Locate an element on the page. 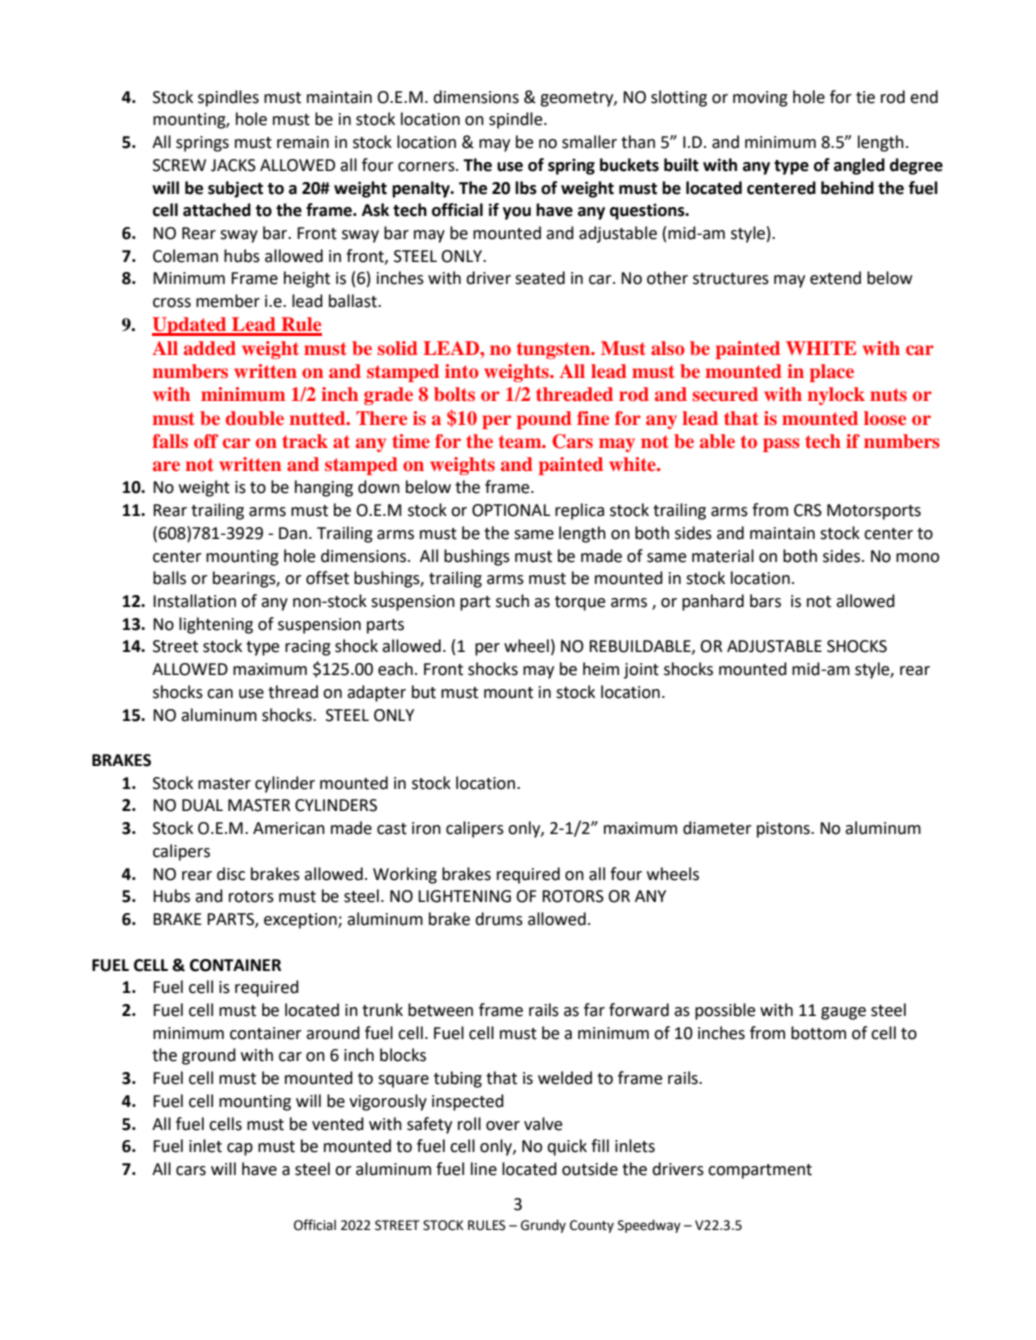  Dan is located at coordinates (293, 533).
